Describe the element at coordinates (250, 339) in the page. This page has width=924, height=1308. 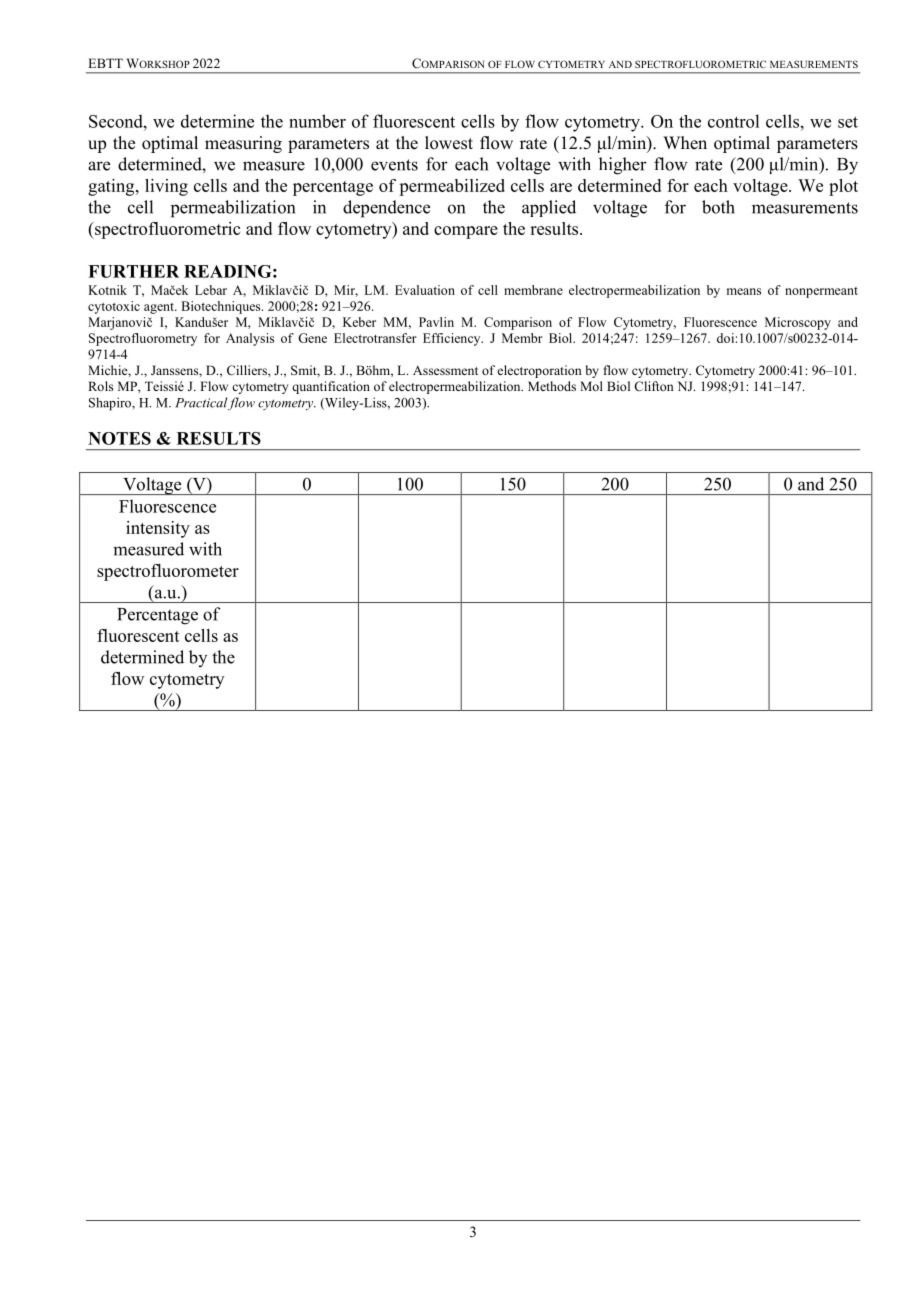
I see `Analysis` at that location.
